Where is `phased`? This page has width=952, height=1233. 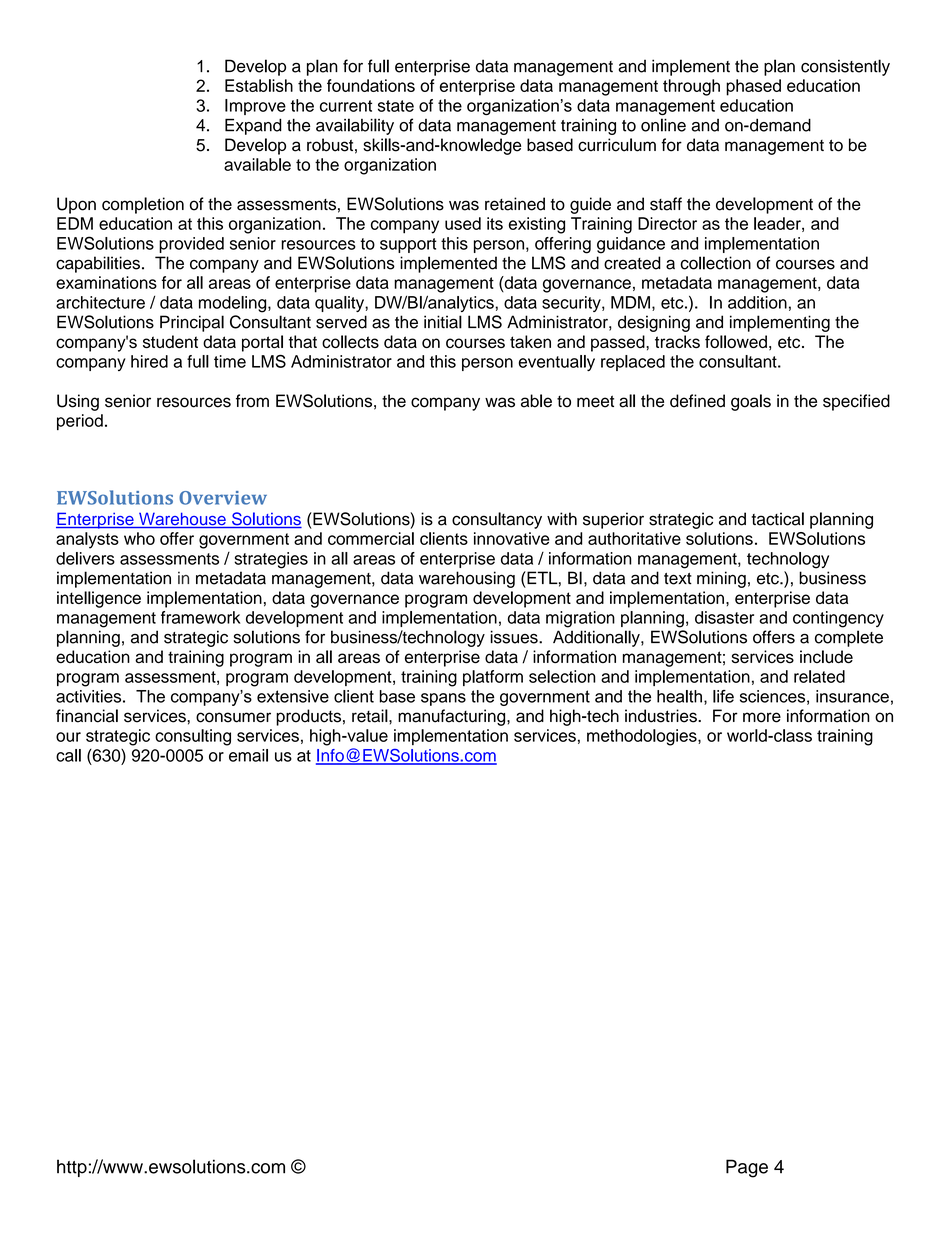 phased is located at coordinates (753, 87).
